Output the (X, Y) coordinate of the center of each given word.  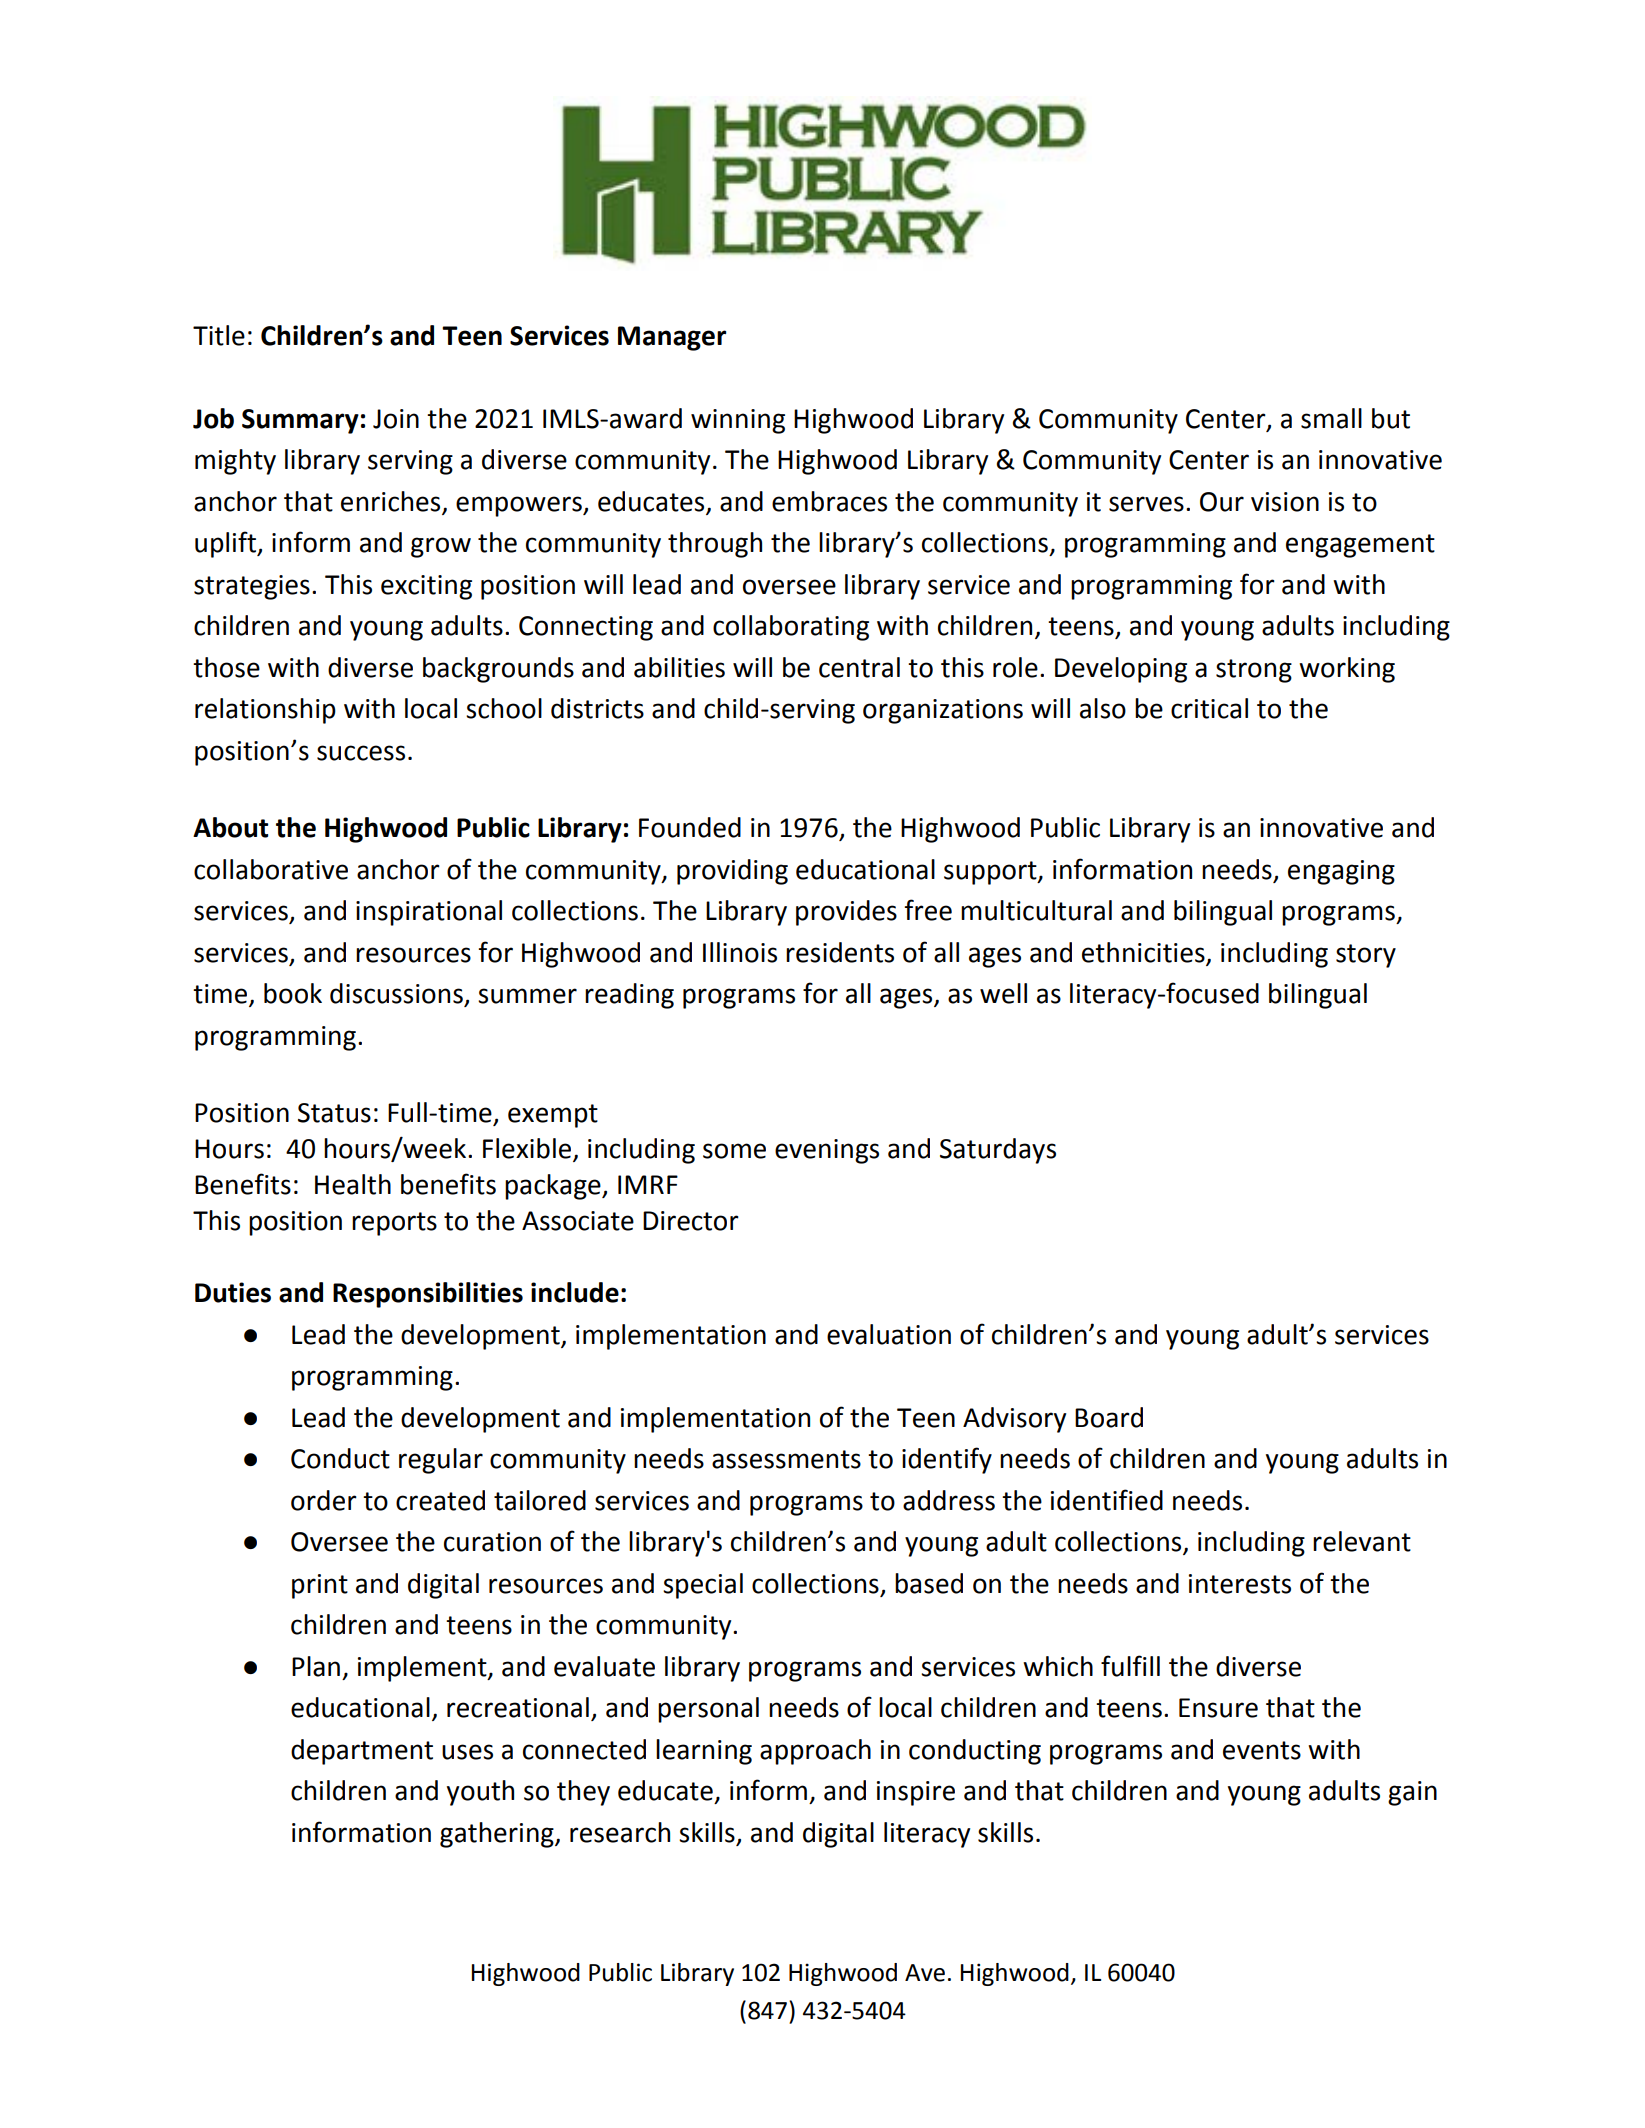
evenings (827, 1151)
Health (353, 1184)
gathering (498, 1835)
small (1331, 418)
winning (738, 421)
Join (396, 419)
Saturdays (998, 1151)
